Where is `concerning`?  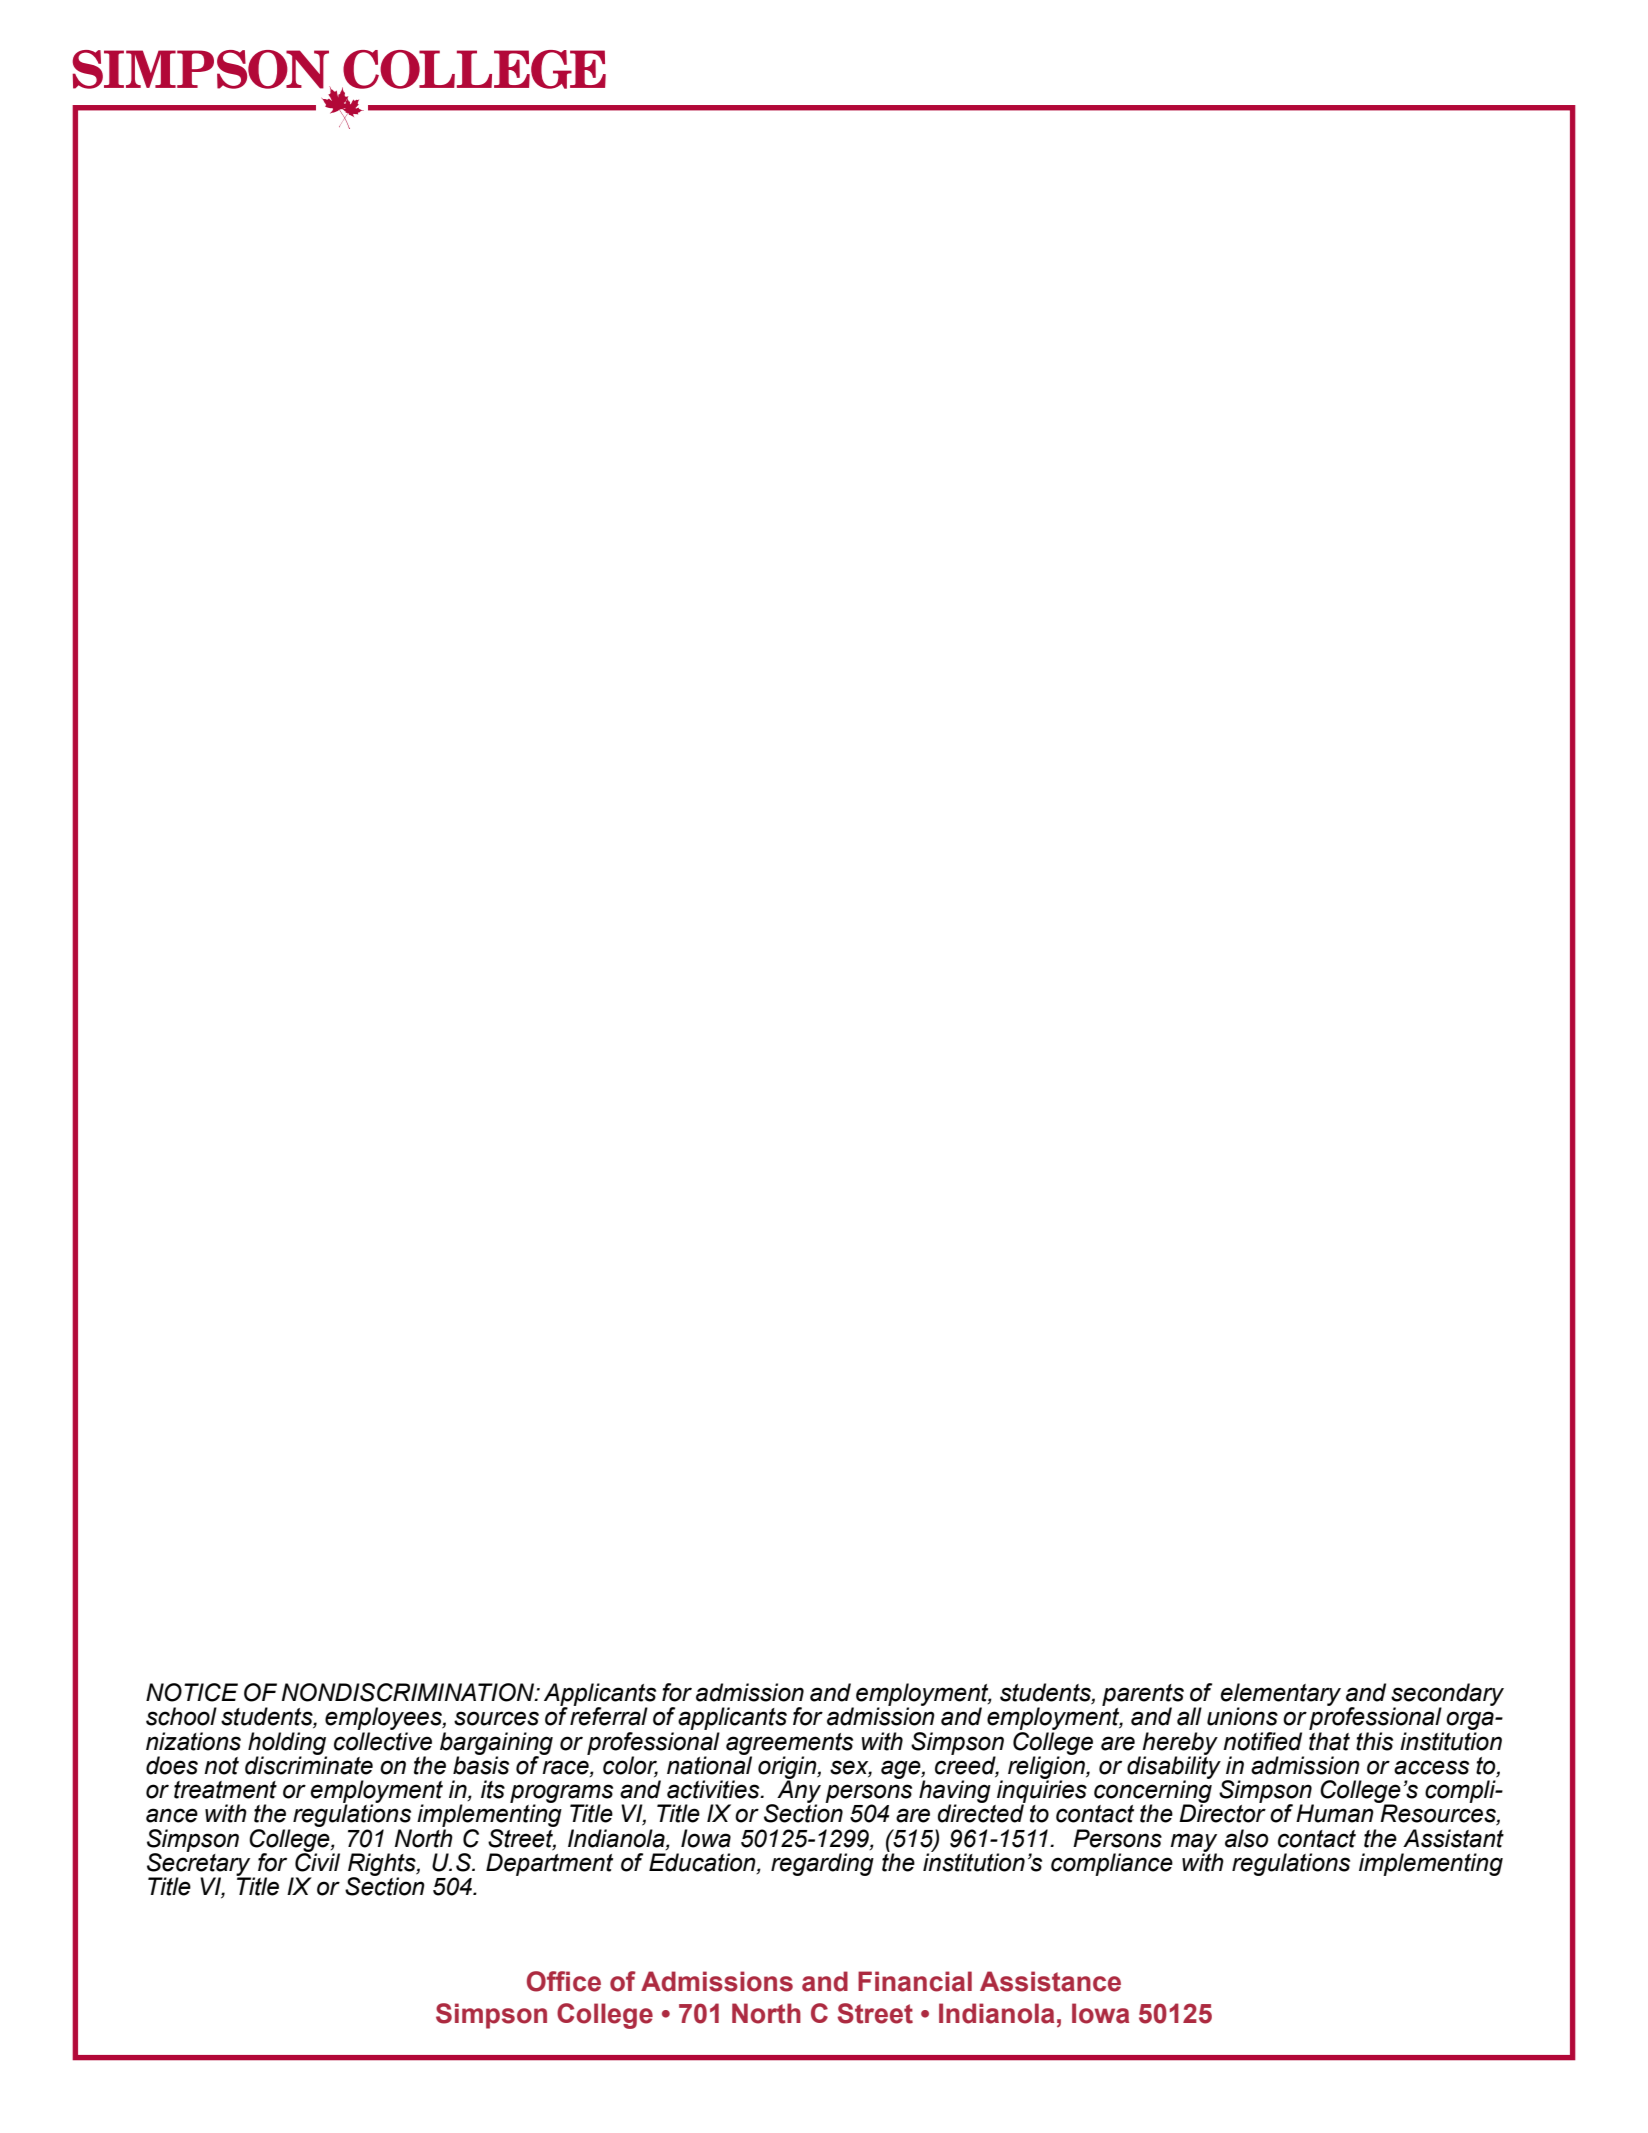 concerning is located at coordinates (1153, 1792).
